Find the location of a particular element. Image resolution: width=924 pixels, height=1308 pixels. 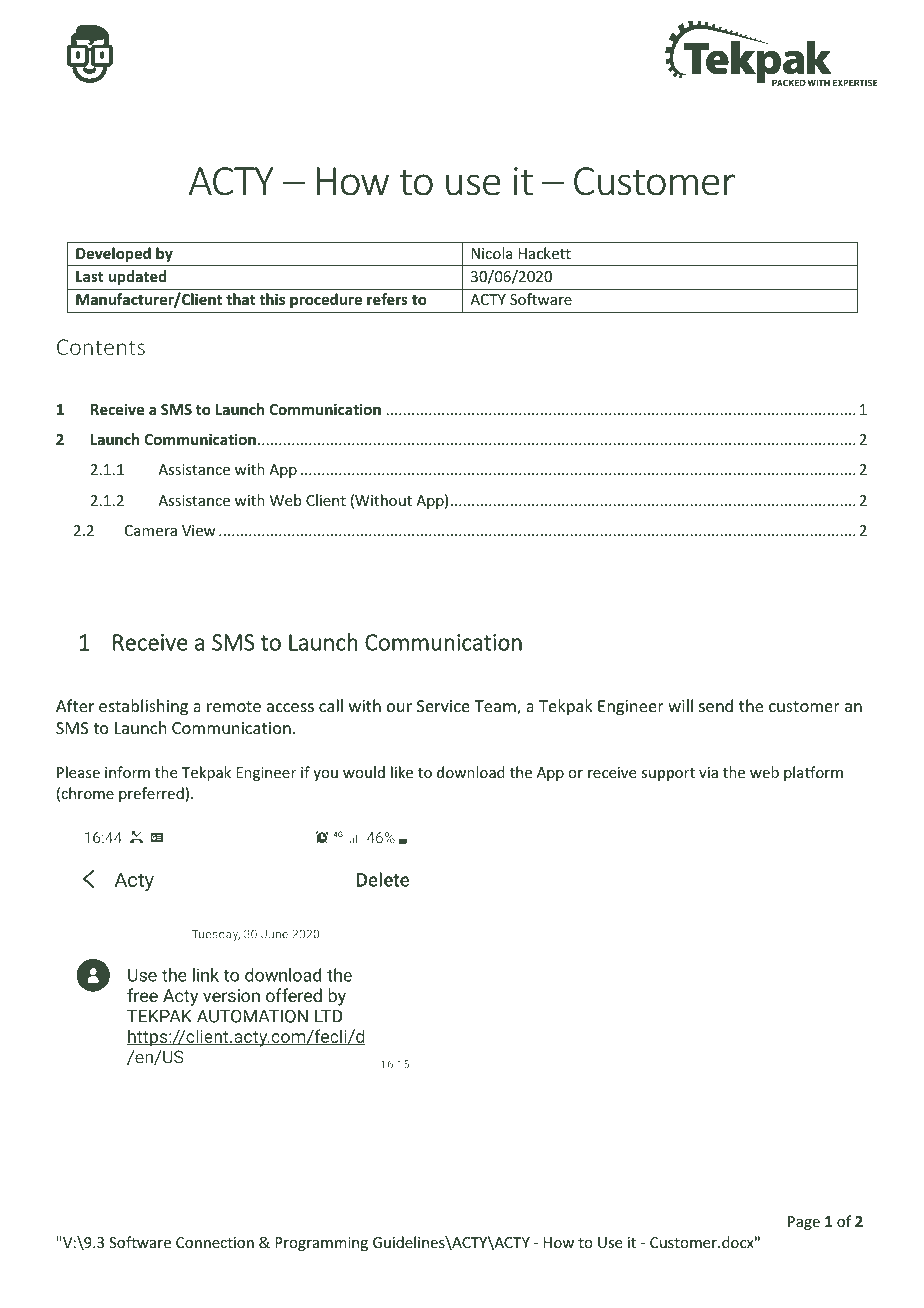

updated is located at coordinates (137, 277).
